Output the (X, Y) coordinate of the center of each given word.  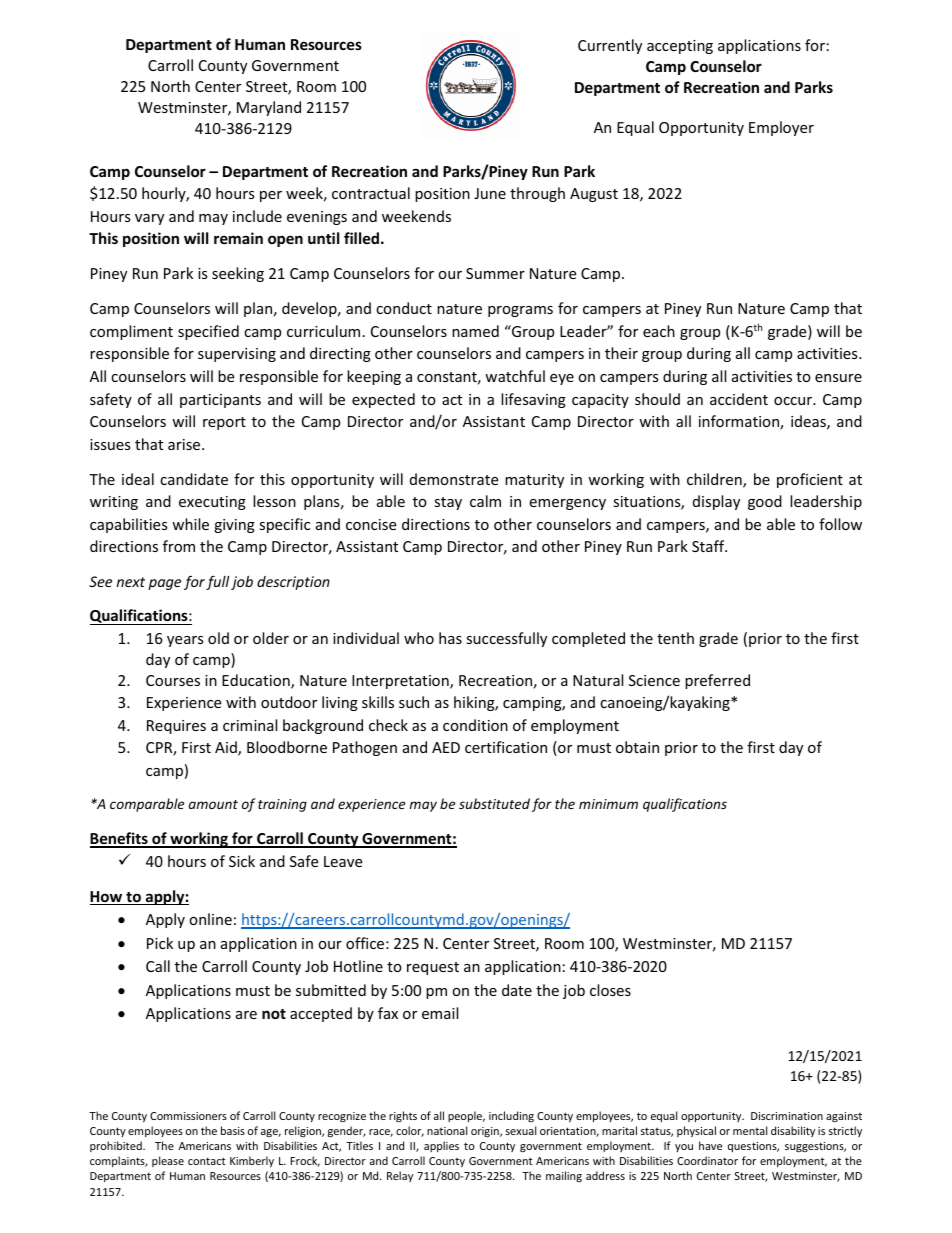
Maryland (269, 108)
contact (207, 1161)
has (450, 638)
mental (750, 1130)
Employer (781, 128)
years (185, 641)
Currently (610, 46)
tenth (675, 638)
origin (486, 1132)
